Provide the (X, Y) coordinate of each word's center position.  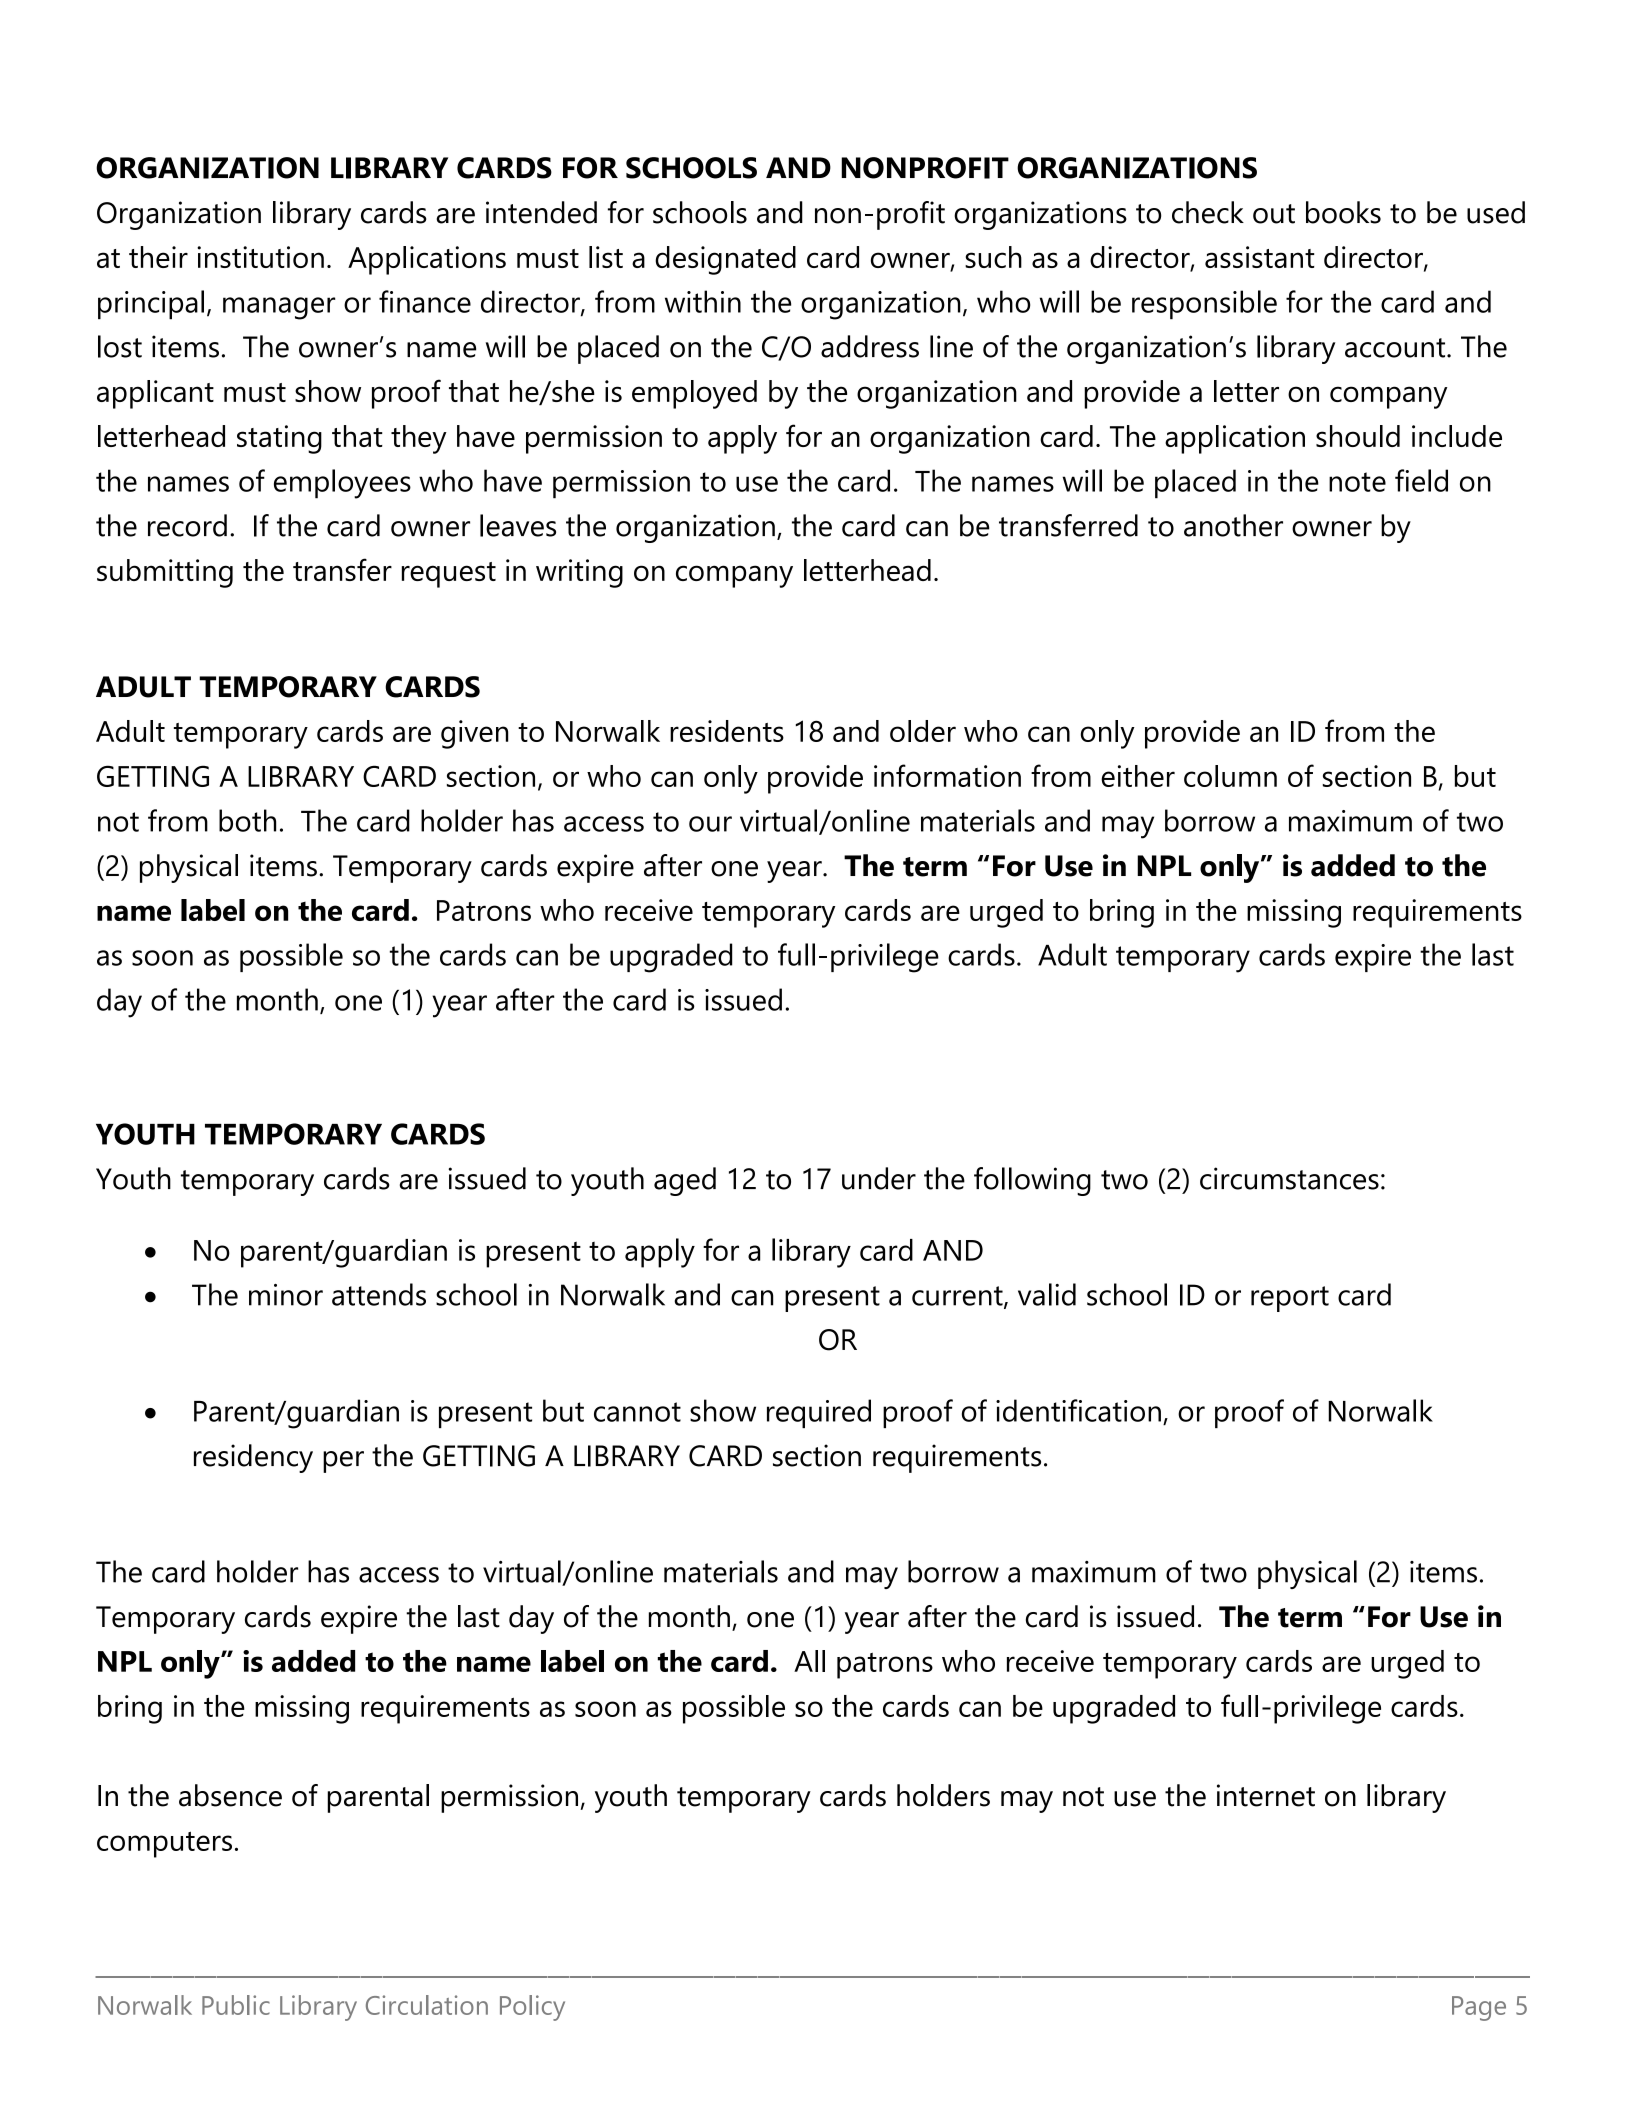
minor (286, 1295)
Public (236, 2005)
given (474, 734)
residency (253, 1458)
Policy (532, 2008)
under (879, 1178)
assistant (1260, 257)
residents (727, 731)
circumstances (1289, 1178)
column (1230, 776)
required (819, 1413)
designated (725, 260)
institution (260, 257)
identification (1078, 1410)
